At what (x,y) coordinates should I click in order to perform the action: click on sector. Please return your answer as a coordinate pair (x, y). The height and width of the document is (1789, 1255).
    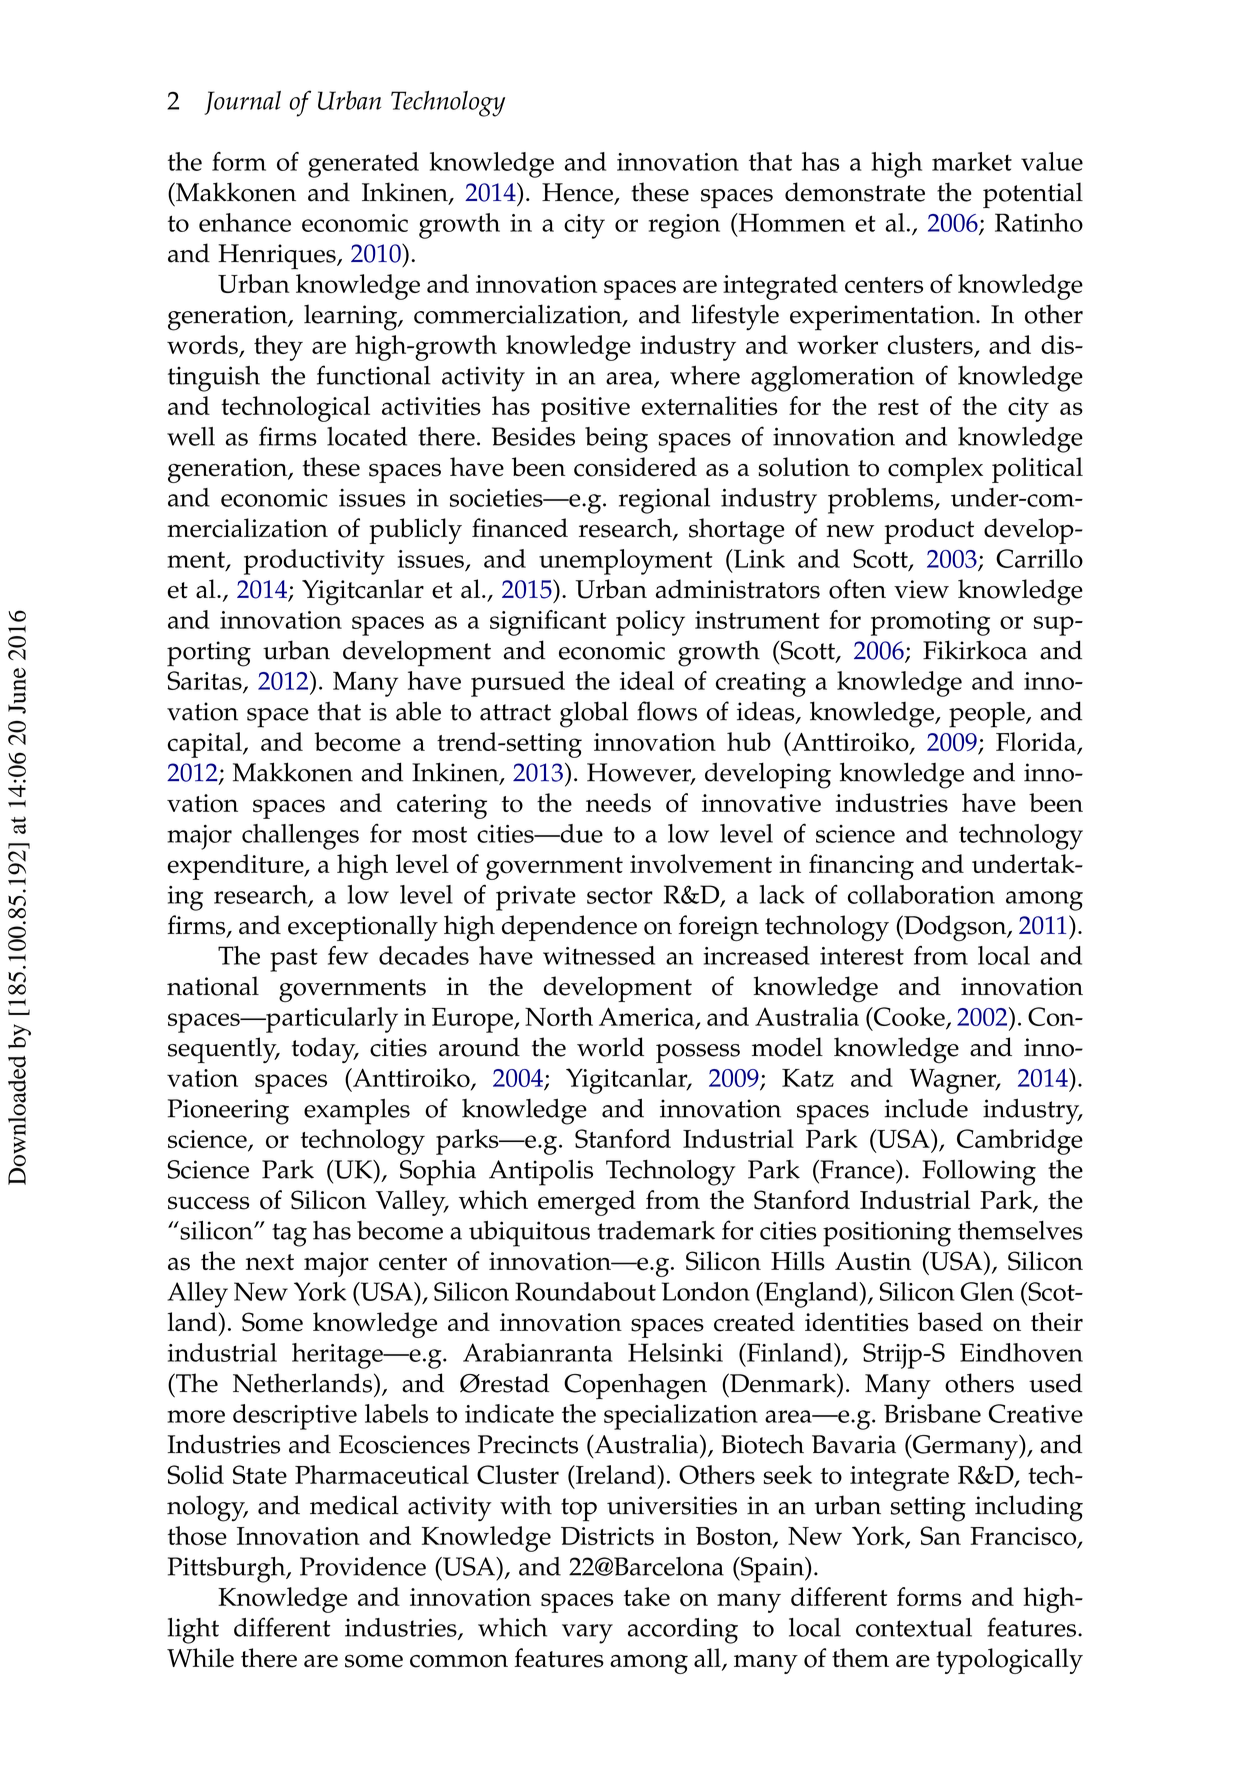
    Looking at the image, I should click on (620, 895).
